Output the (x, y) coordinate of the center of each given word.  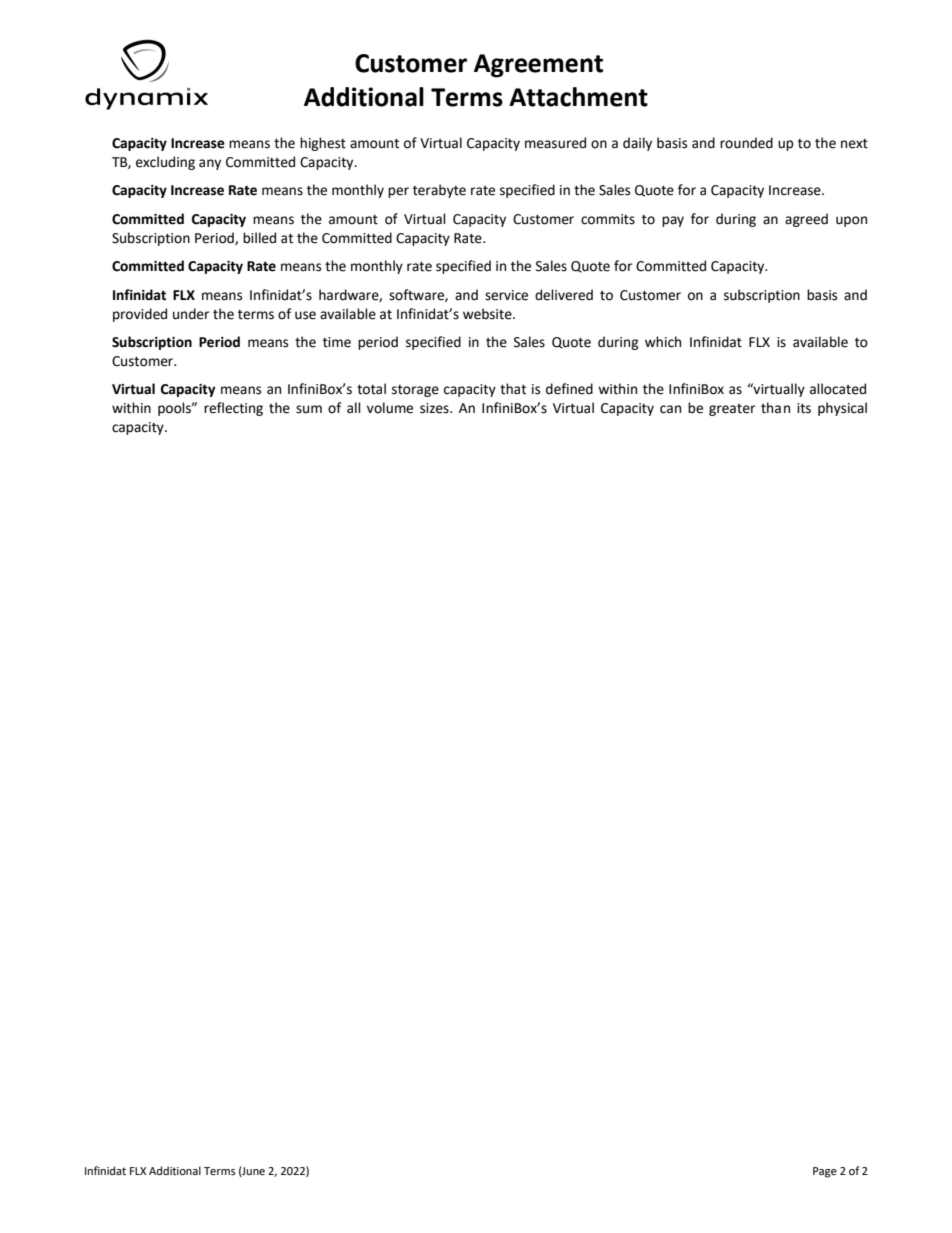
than (775, 408)
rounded (746, 143)
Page (825, 1172)
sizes (435, 408)
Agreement (538, 66)
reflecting (233, 409)
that (513, 389)
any (210, 164)
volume (390, 408)
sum (309, 409)
